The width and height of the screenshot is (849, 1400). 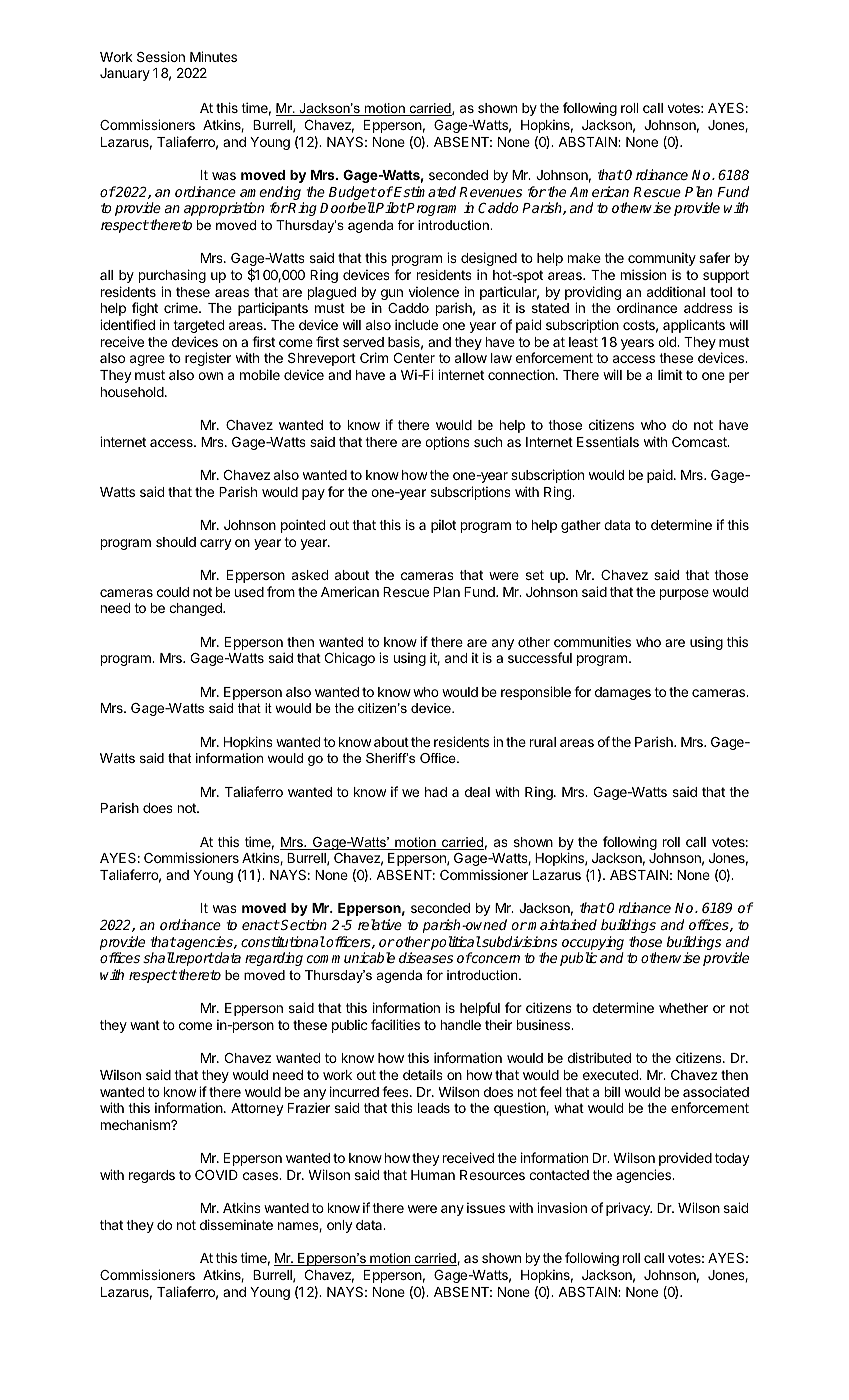 What do you see at coordinates (684, 594) in the screenshot?
I see `purpose` at bounding box center [684, 594].
